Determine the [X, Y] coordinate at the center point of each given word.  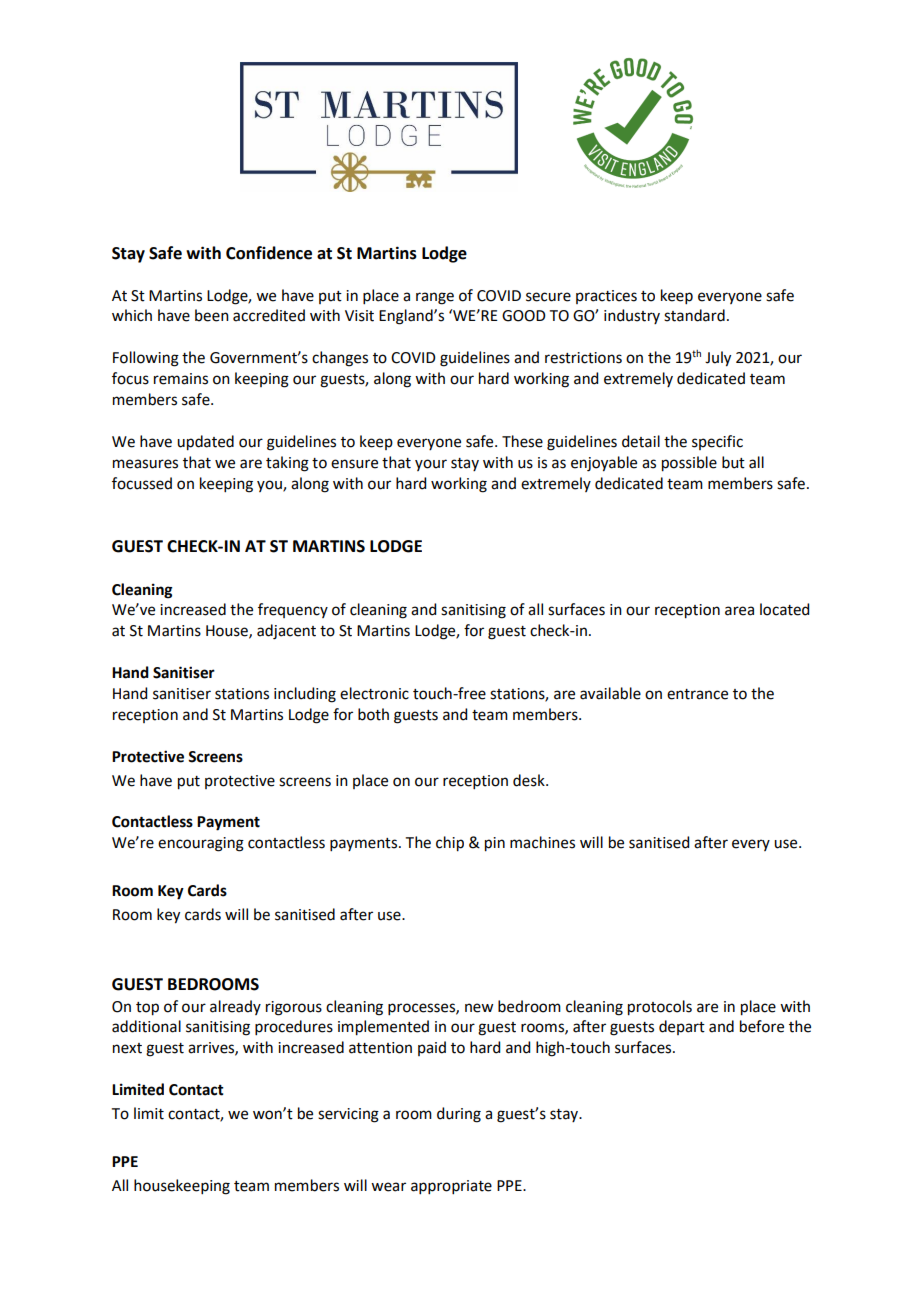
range [435, 298]
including [305, 695]
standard [694, 315]
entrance [697, 694]
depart [682, 1027]
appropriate [451, 1187]
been [212, 315]
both [373, 714]
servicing [348, 1115]
